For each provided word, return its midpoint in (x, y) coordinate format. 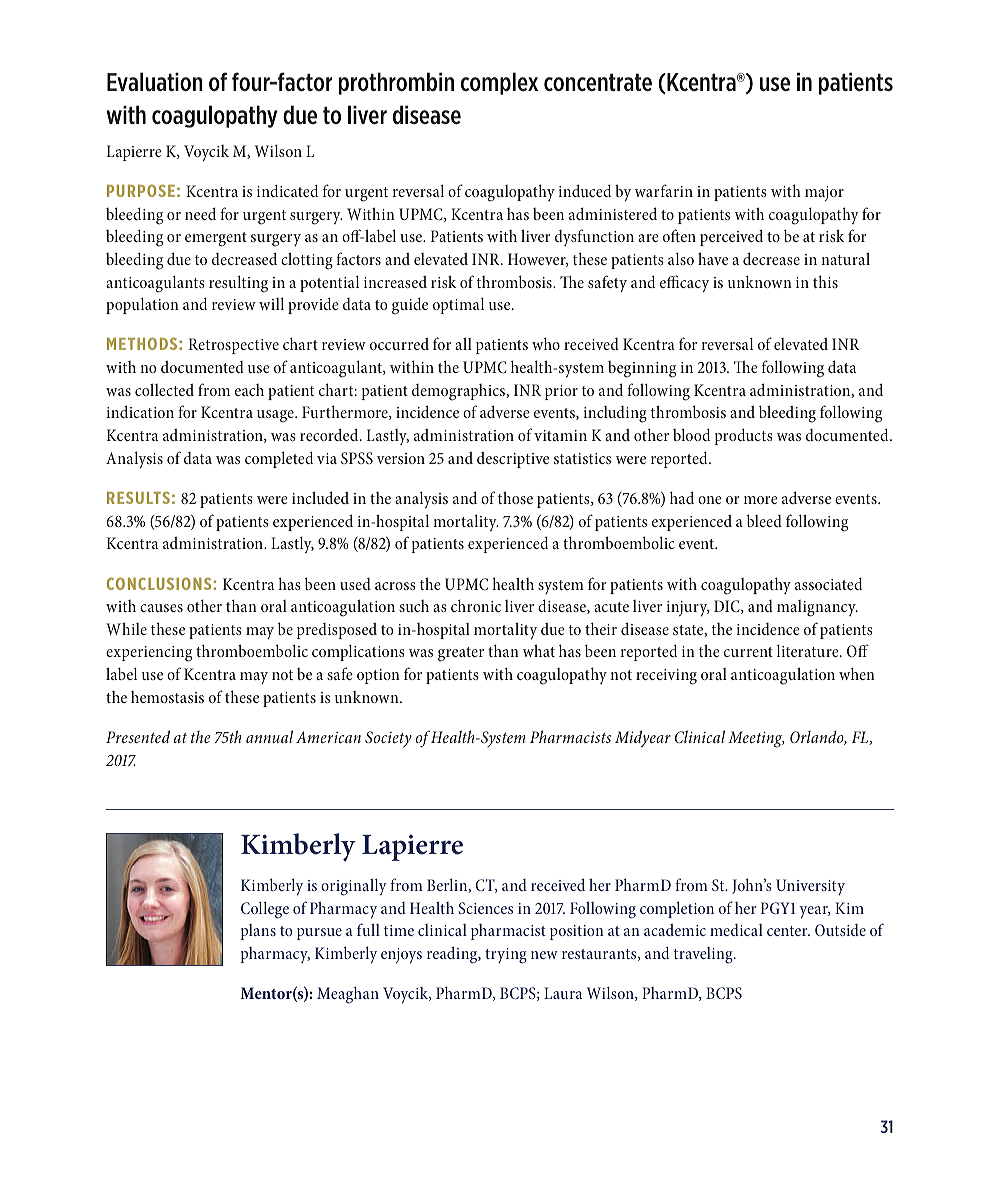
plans (258, 932)
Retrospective (234, 346)
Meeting (756, 739)
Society (388, 739)
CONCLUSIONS (159, 583)
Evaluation (155, 81)
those (515, 497)
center (788, 931)
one (710, 500)
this (825, 281)
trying (506, 956)
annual (269, 736)
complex (499, 83)
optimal (458, 306)
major (824, 193)
